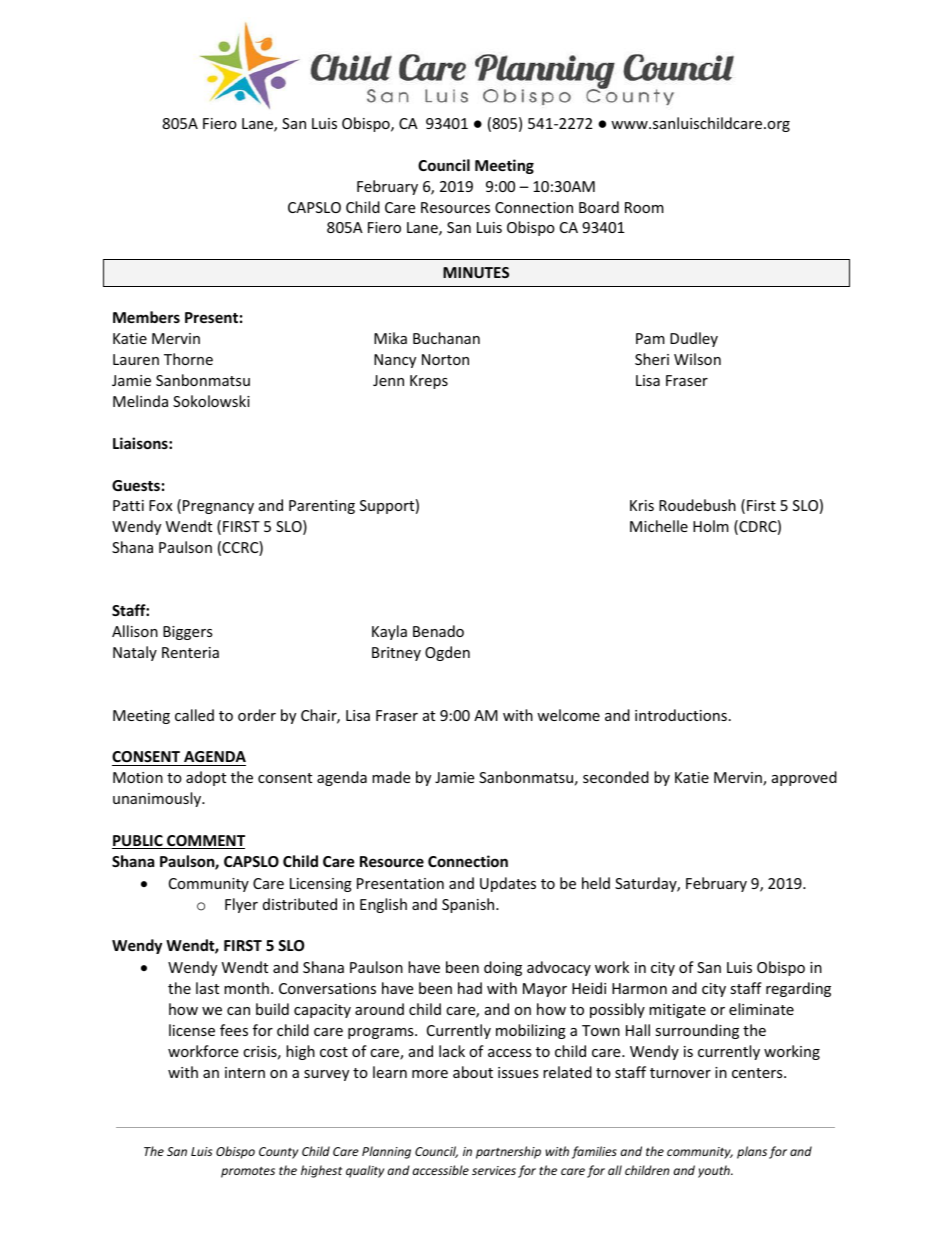 The height and width of the document is (1233, 952). What do you see at coordinates (644, 207) in the document?
I see `Room` at bounding box center [644, 207].
